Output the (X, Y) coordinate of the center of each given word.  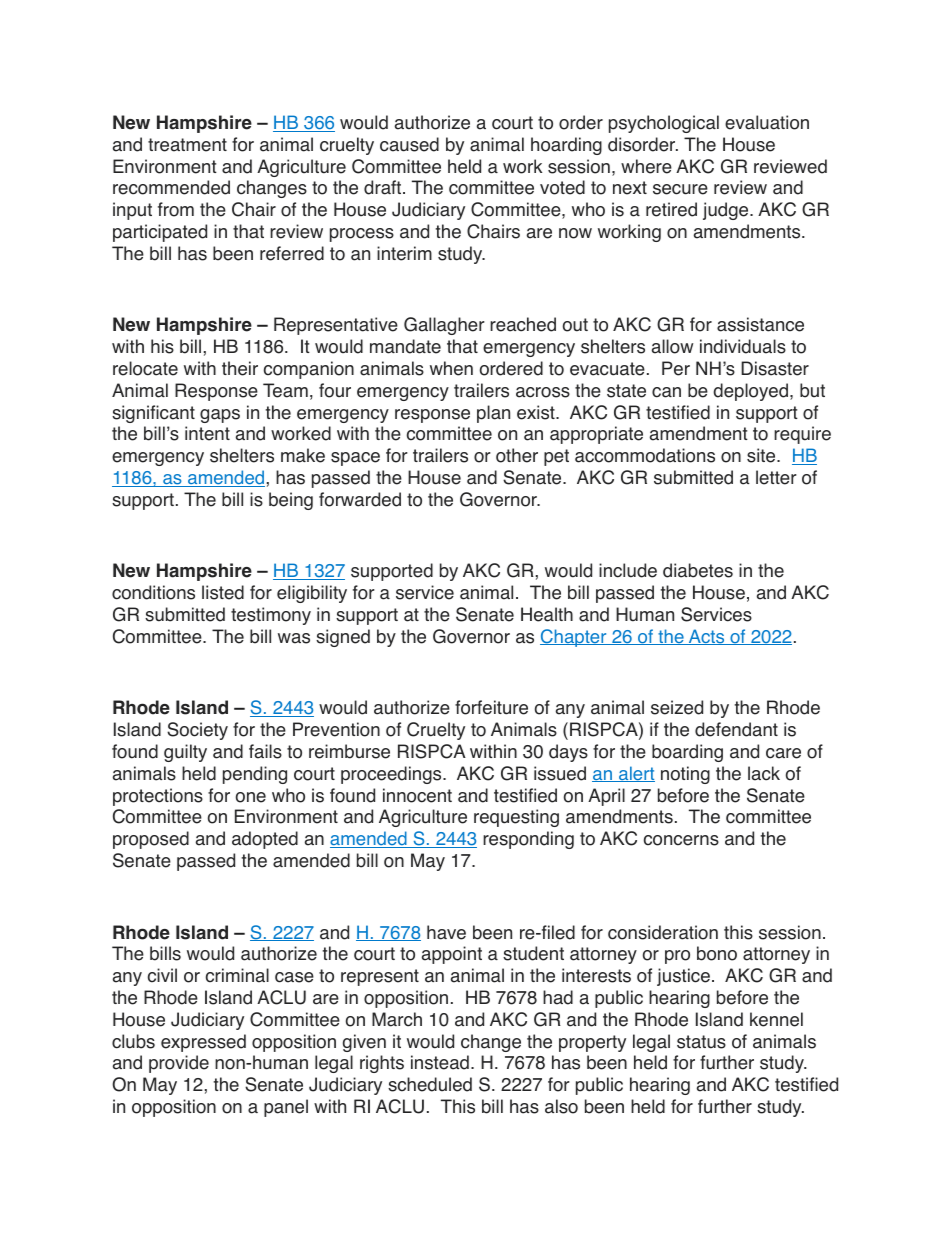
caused (409, 144)
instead (440, 1062)
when (451, 368)
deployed (750, 392)
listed (223, 592)
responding (528, 840)
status (701, 1042)
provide (179, 1064)
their (240, 368)
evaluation (767, 122)
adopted (265, 840)
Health (547, 614)
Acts (706, 637)
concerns (681, 840)
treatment (187, 145)
